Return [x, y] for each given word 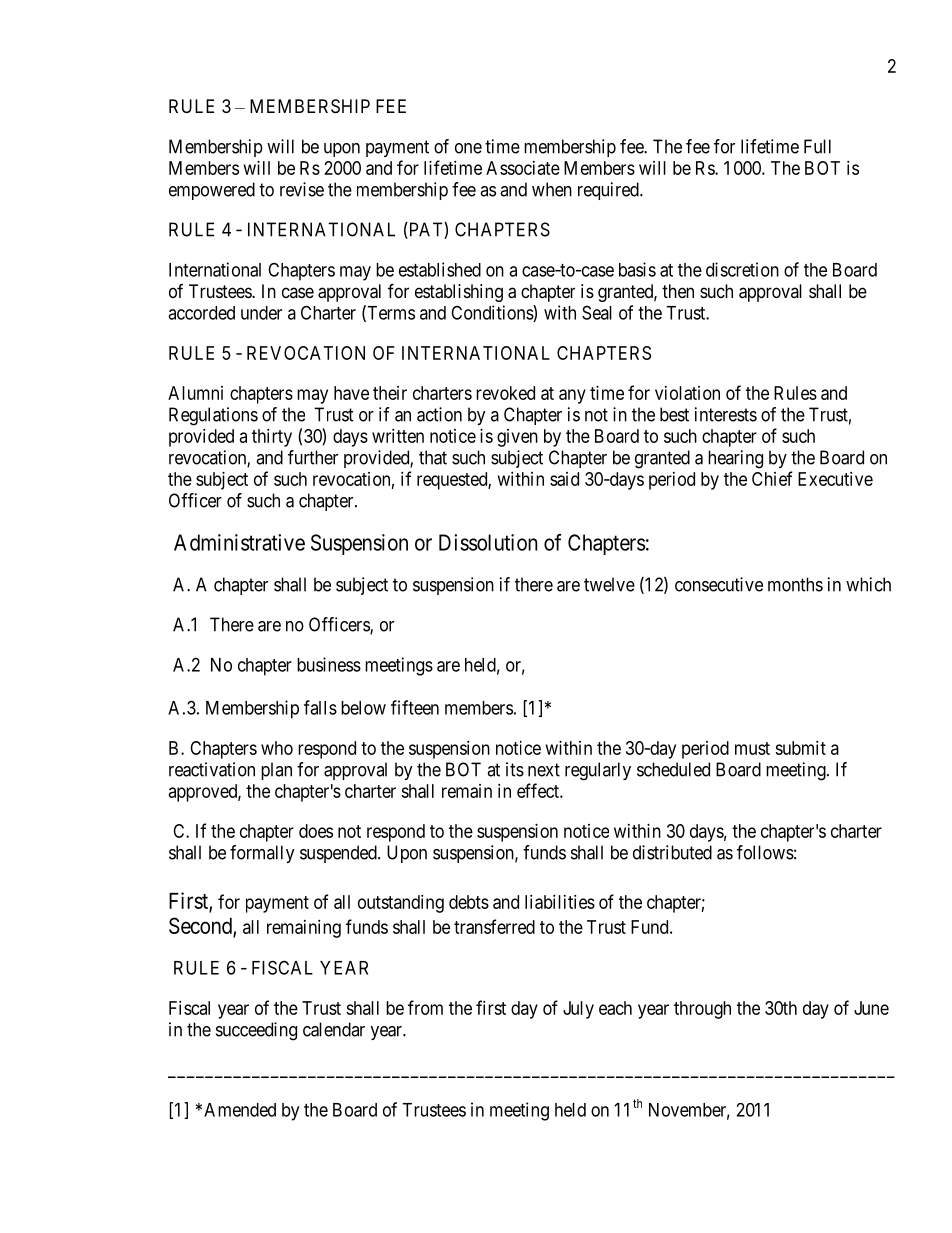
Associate [523, 168]
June [871, 1008]
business [329, 664]
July [578, 1010]
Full [817, 146]
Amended [240, 1110]
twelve [609, 584]
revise [302, 189]
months [795, 584]
